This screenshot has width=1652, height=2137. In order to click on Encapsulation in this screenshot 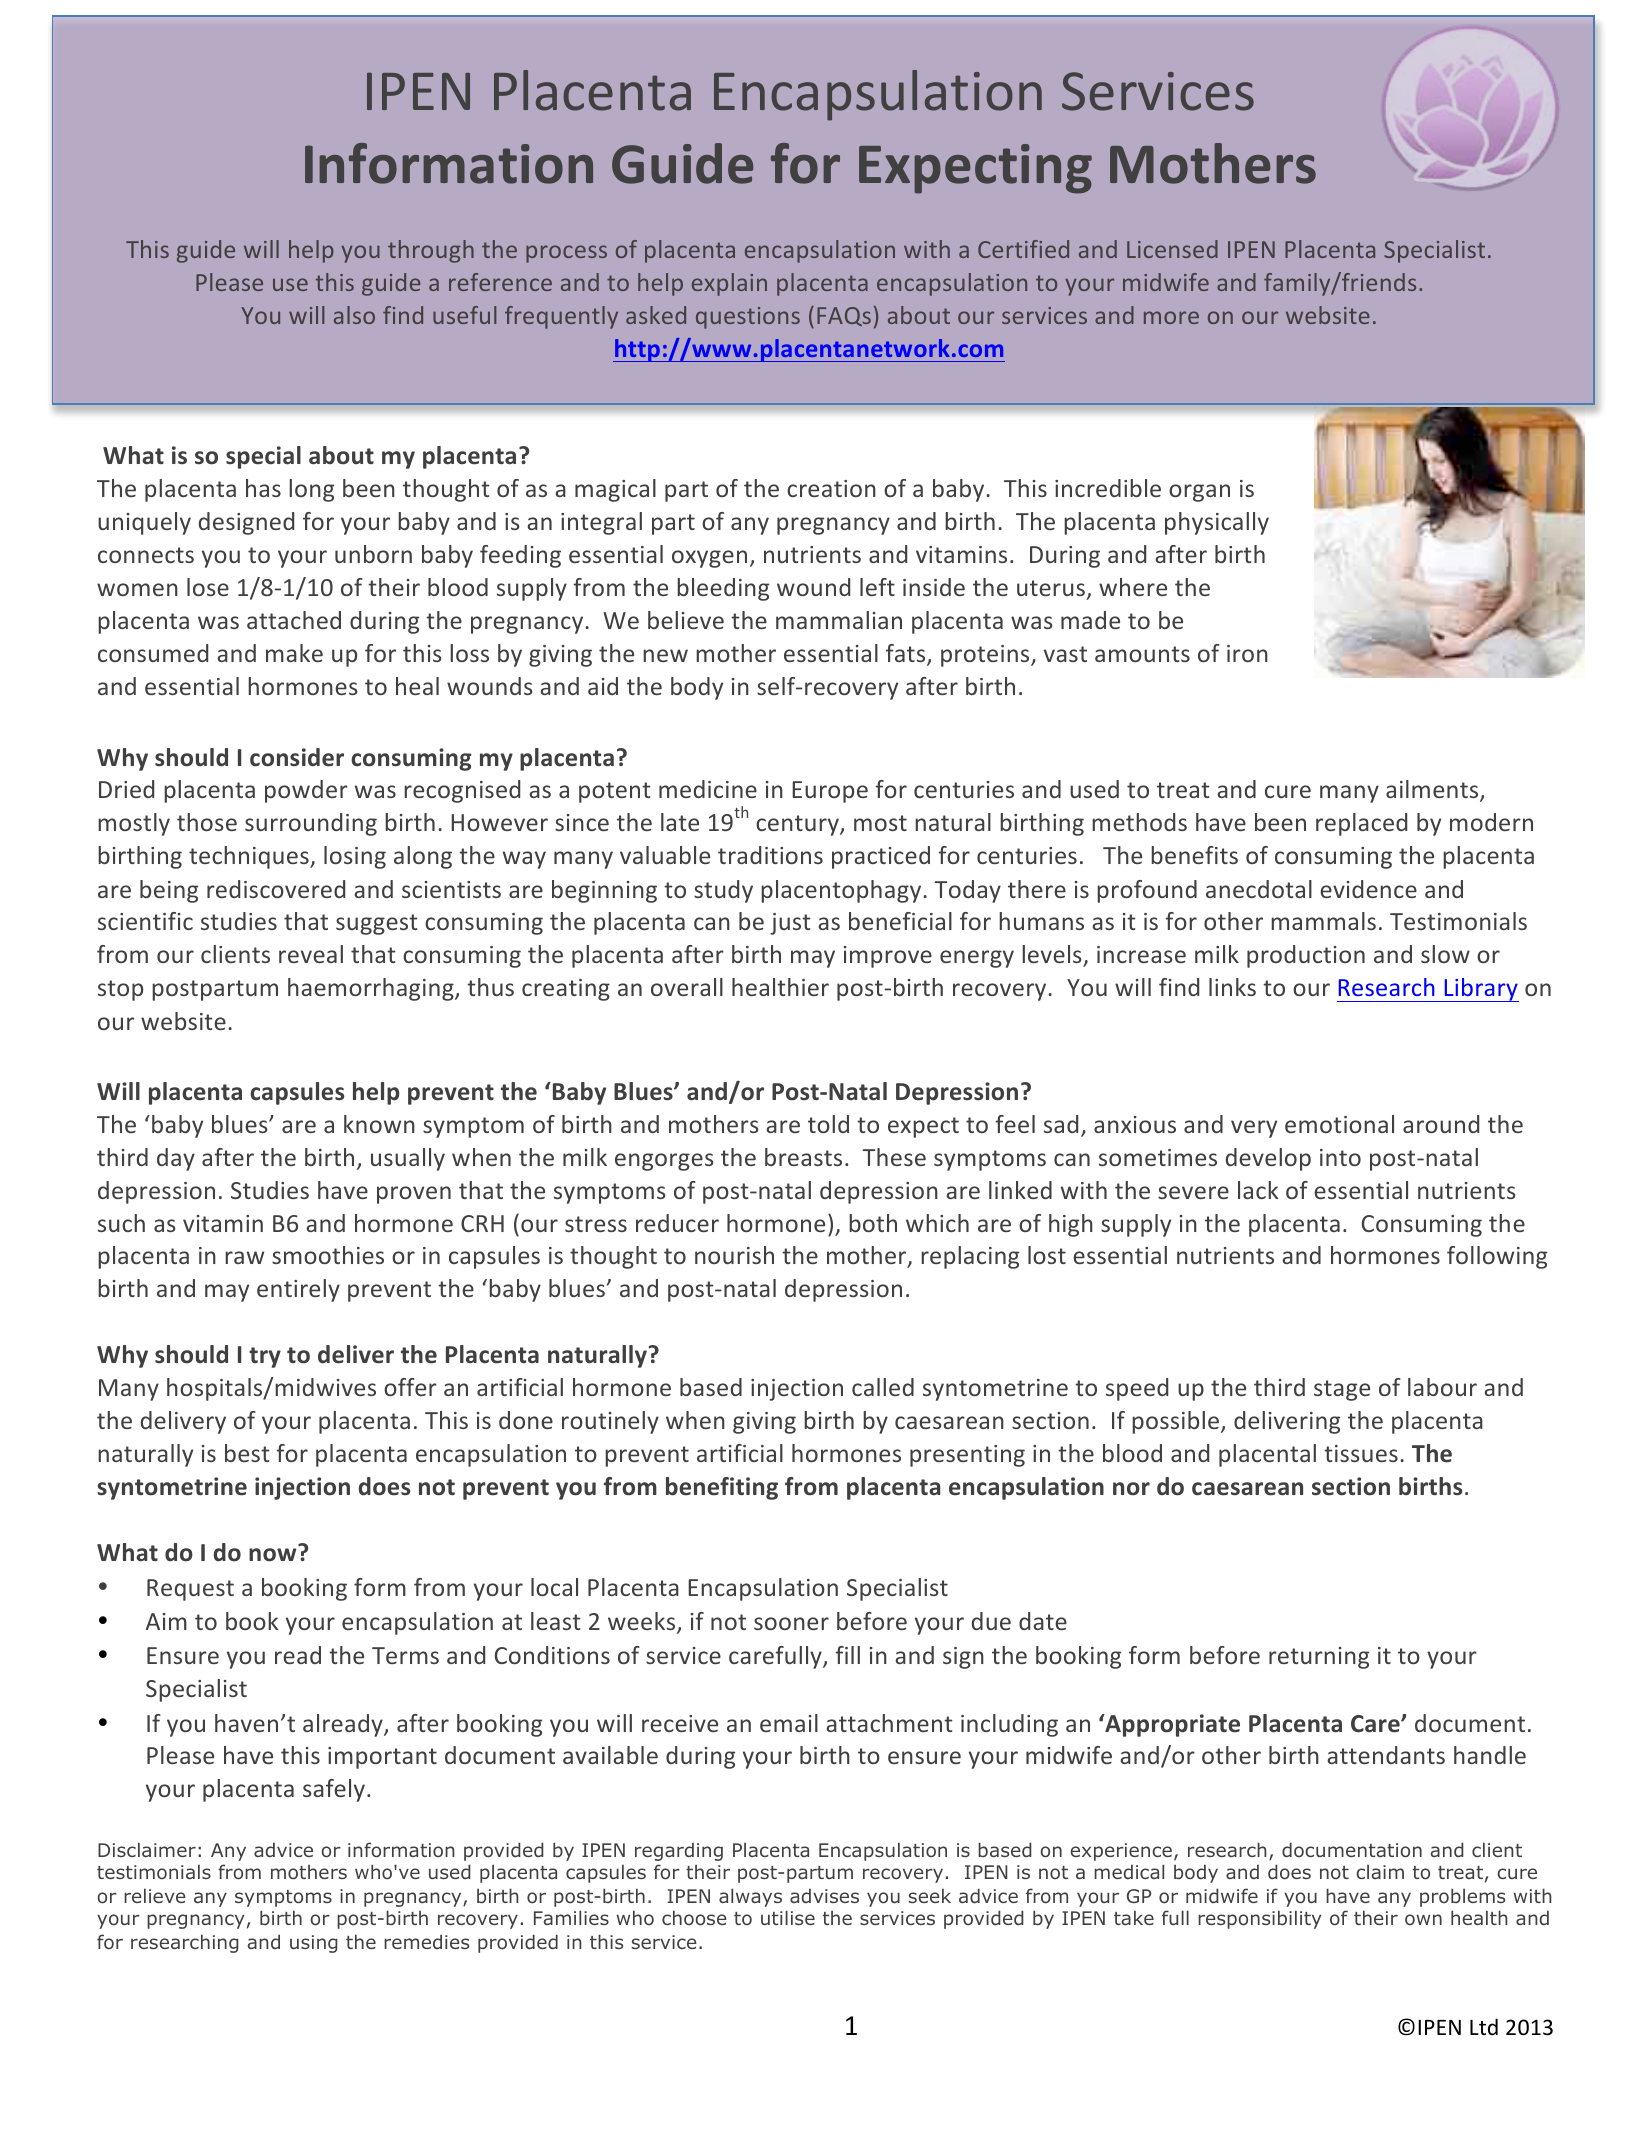, I will do `click(883, 1851)`.
